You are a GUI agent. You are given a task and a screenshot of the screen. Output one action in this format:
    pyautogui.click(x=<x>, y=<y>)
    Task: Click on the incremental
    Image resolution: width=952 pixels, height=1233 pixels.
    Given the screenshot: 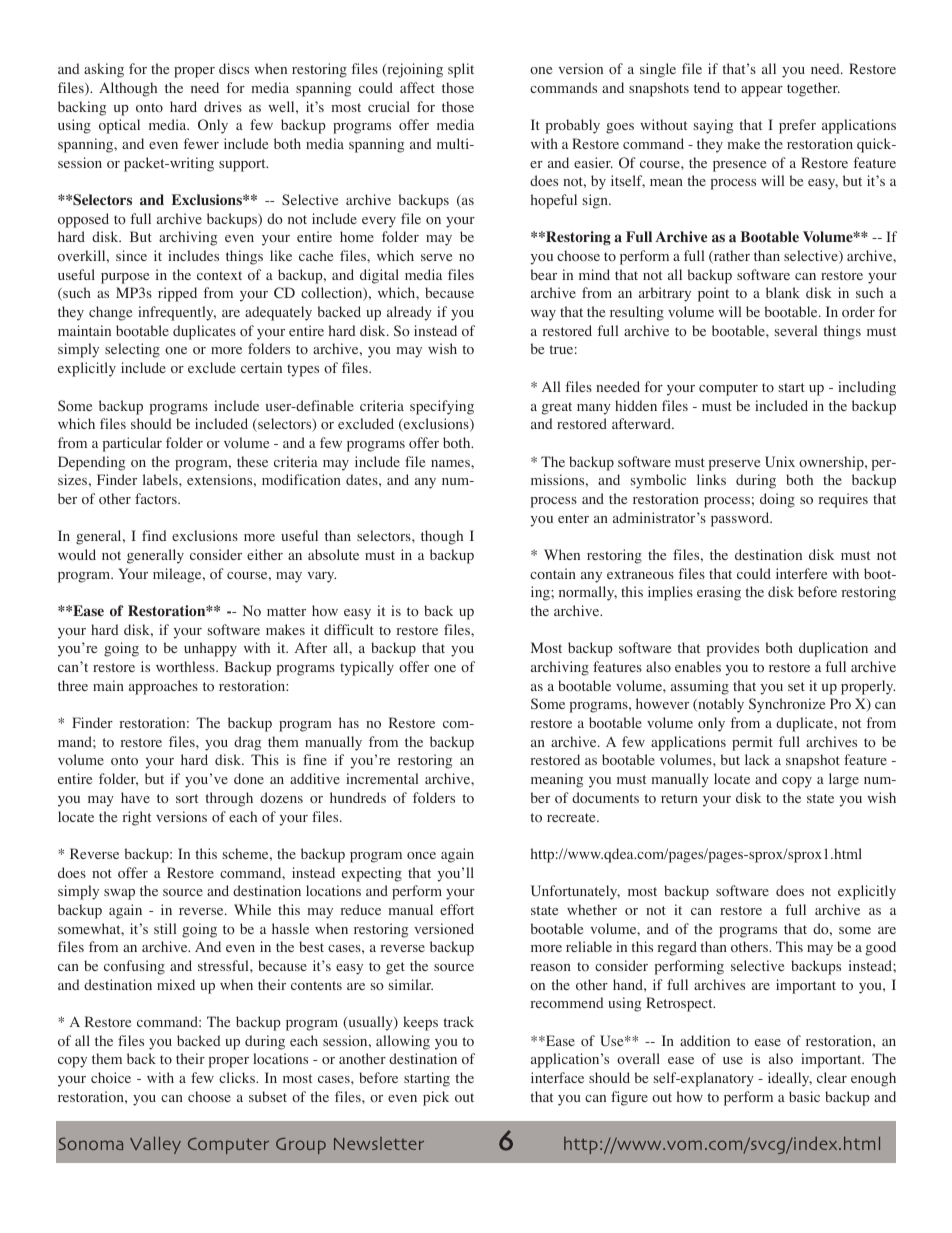 What is the action you would take?
    pyautogui.click(x=382, y=778)
